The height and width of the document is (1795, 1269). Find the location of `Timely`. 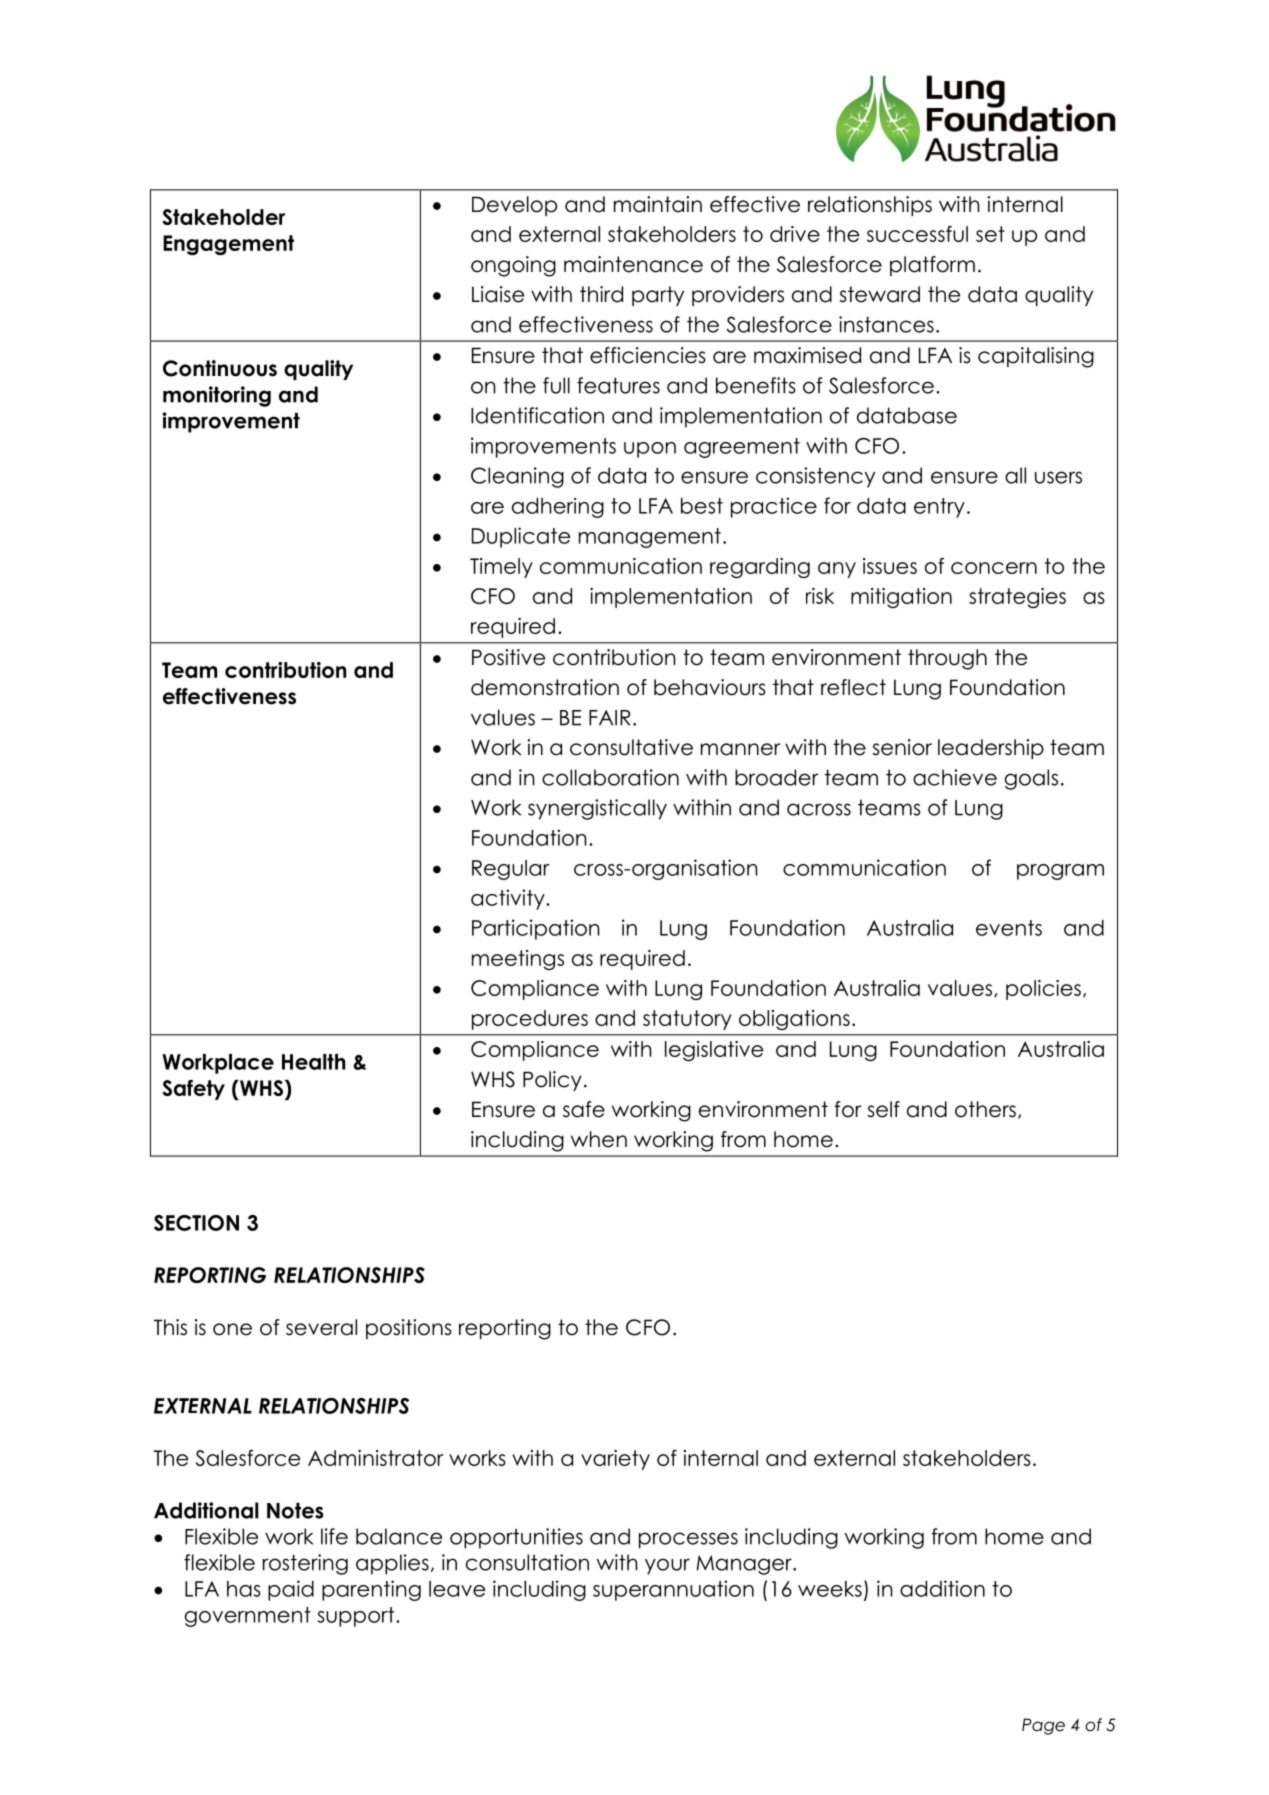

Timely is located at coordinates (501, 568).
